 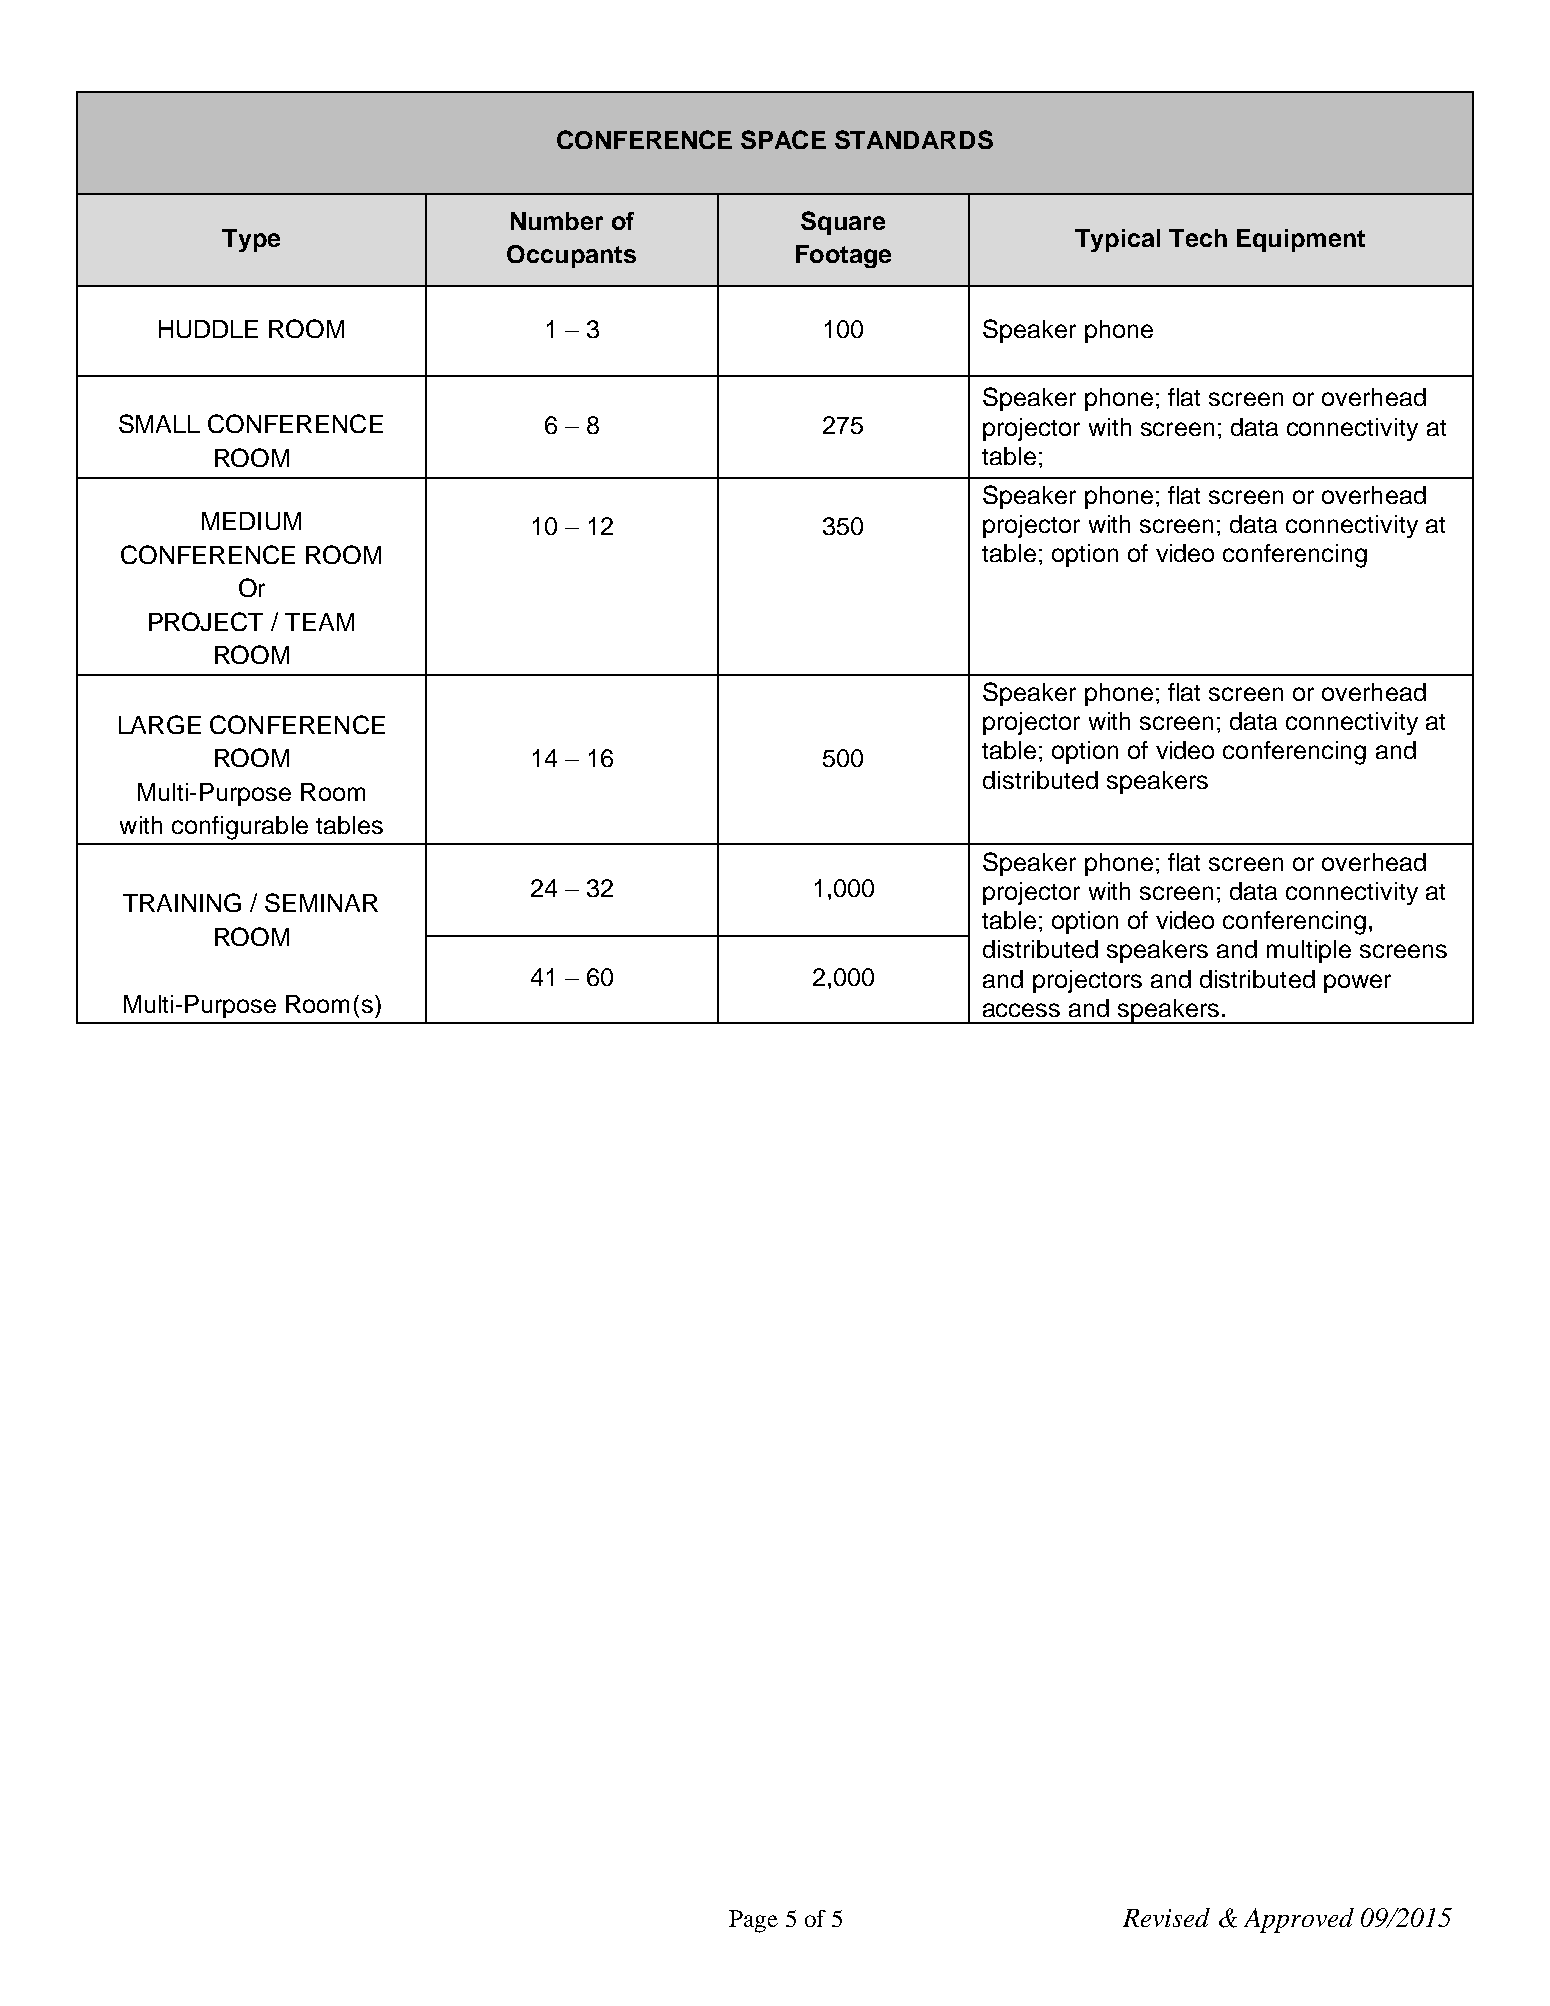 I want to click on SEMINAR, so click(x=321, y=902).
